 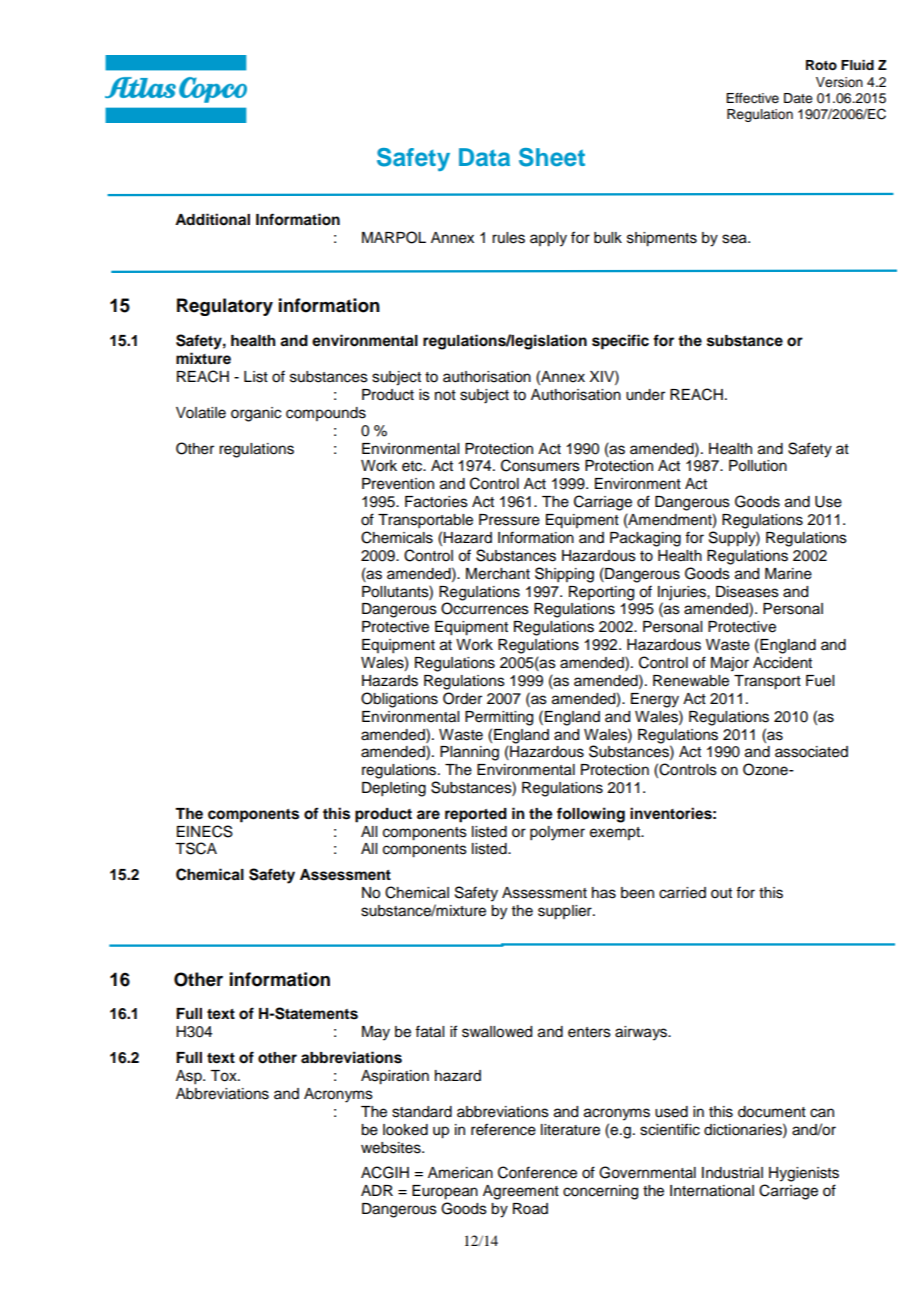 What do you see at coordinates (485, 608) in the document?
I see `Occurrences` at bounding box center [485, 608].
